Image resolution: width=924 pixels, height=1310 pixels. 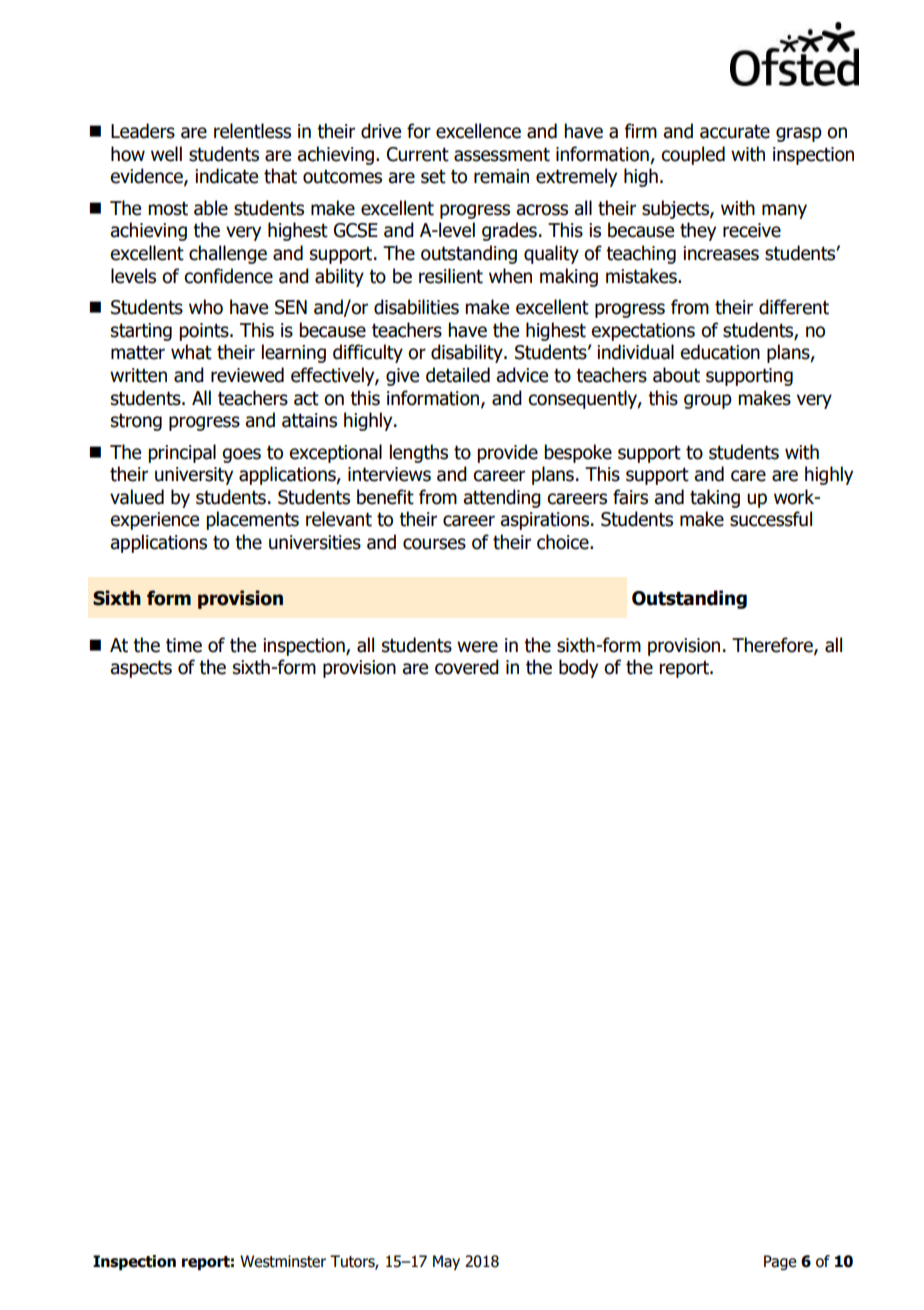 What do you see at coordinates (773, 646) in the image?
I see `Therefore` at bounding box center [773, 646].
